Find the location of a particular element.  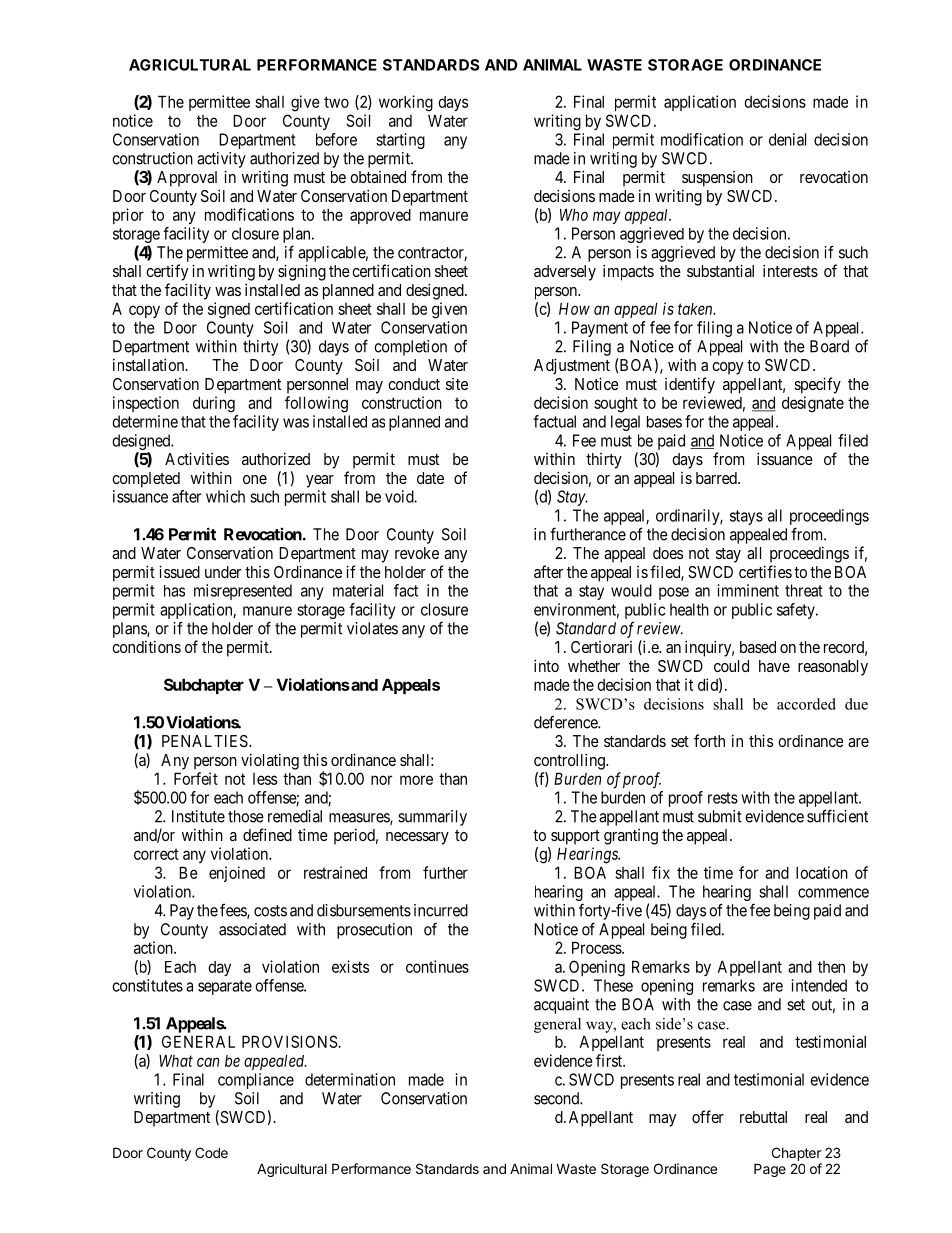

date is located at coordinates (430, 478).
